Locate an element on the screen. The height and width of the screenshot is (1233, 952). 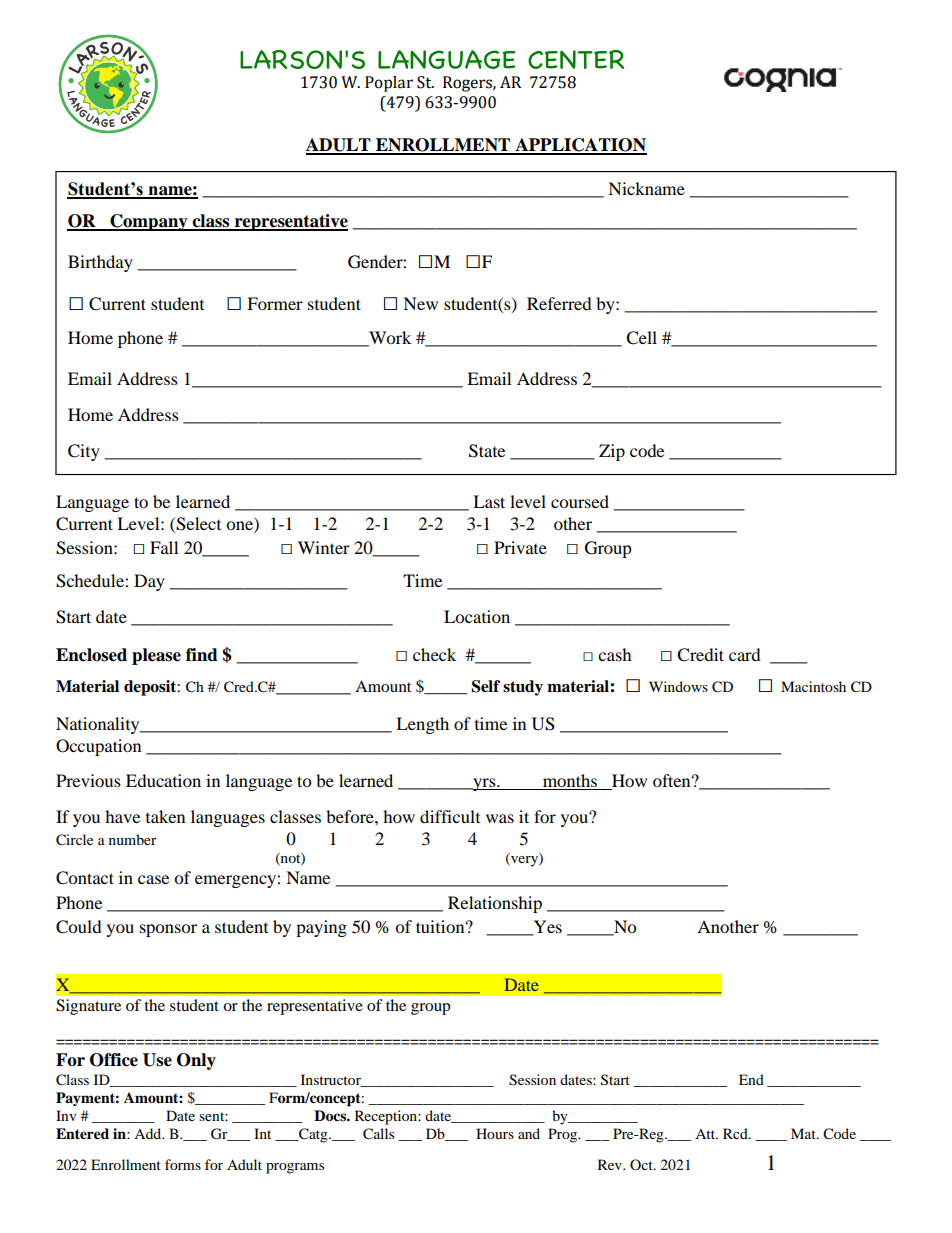
difficult is located at coordinates (450, 816).
